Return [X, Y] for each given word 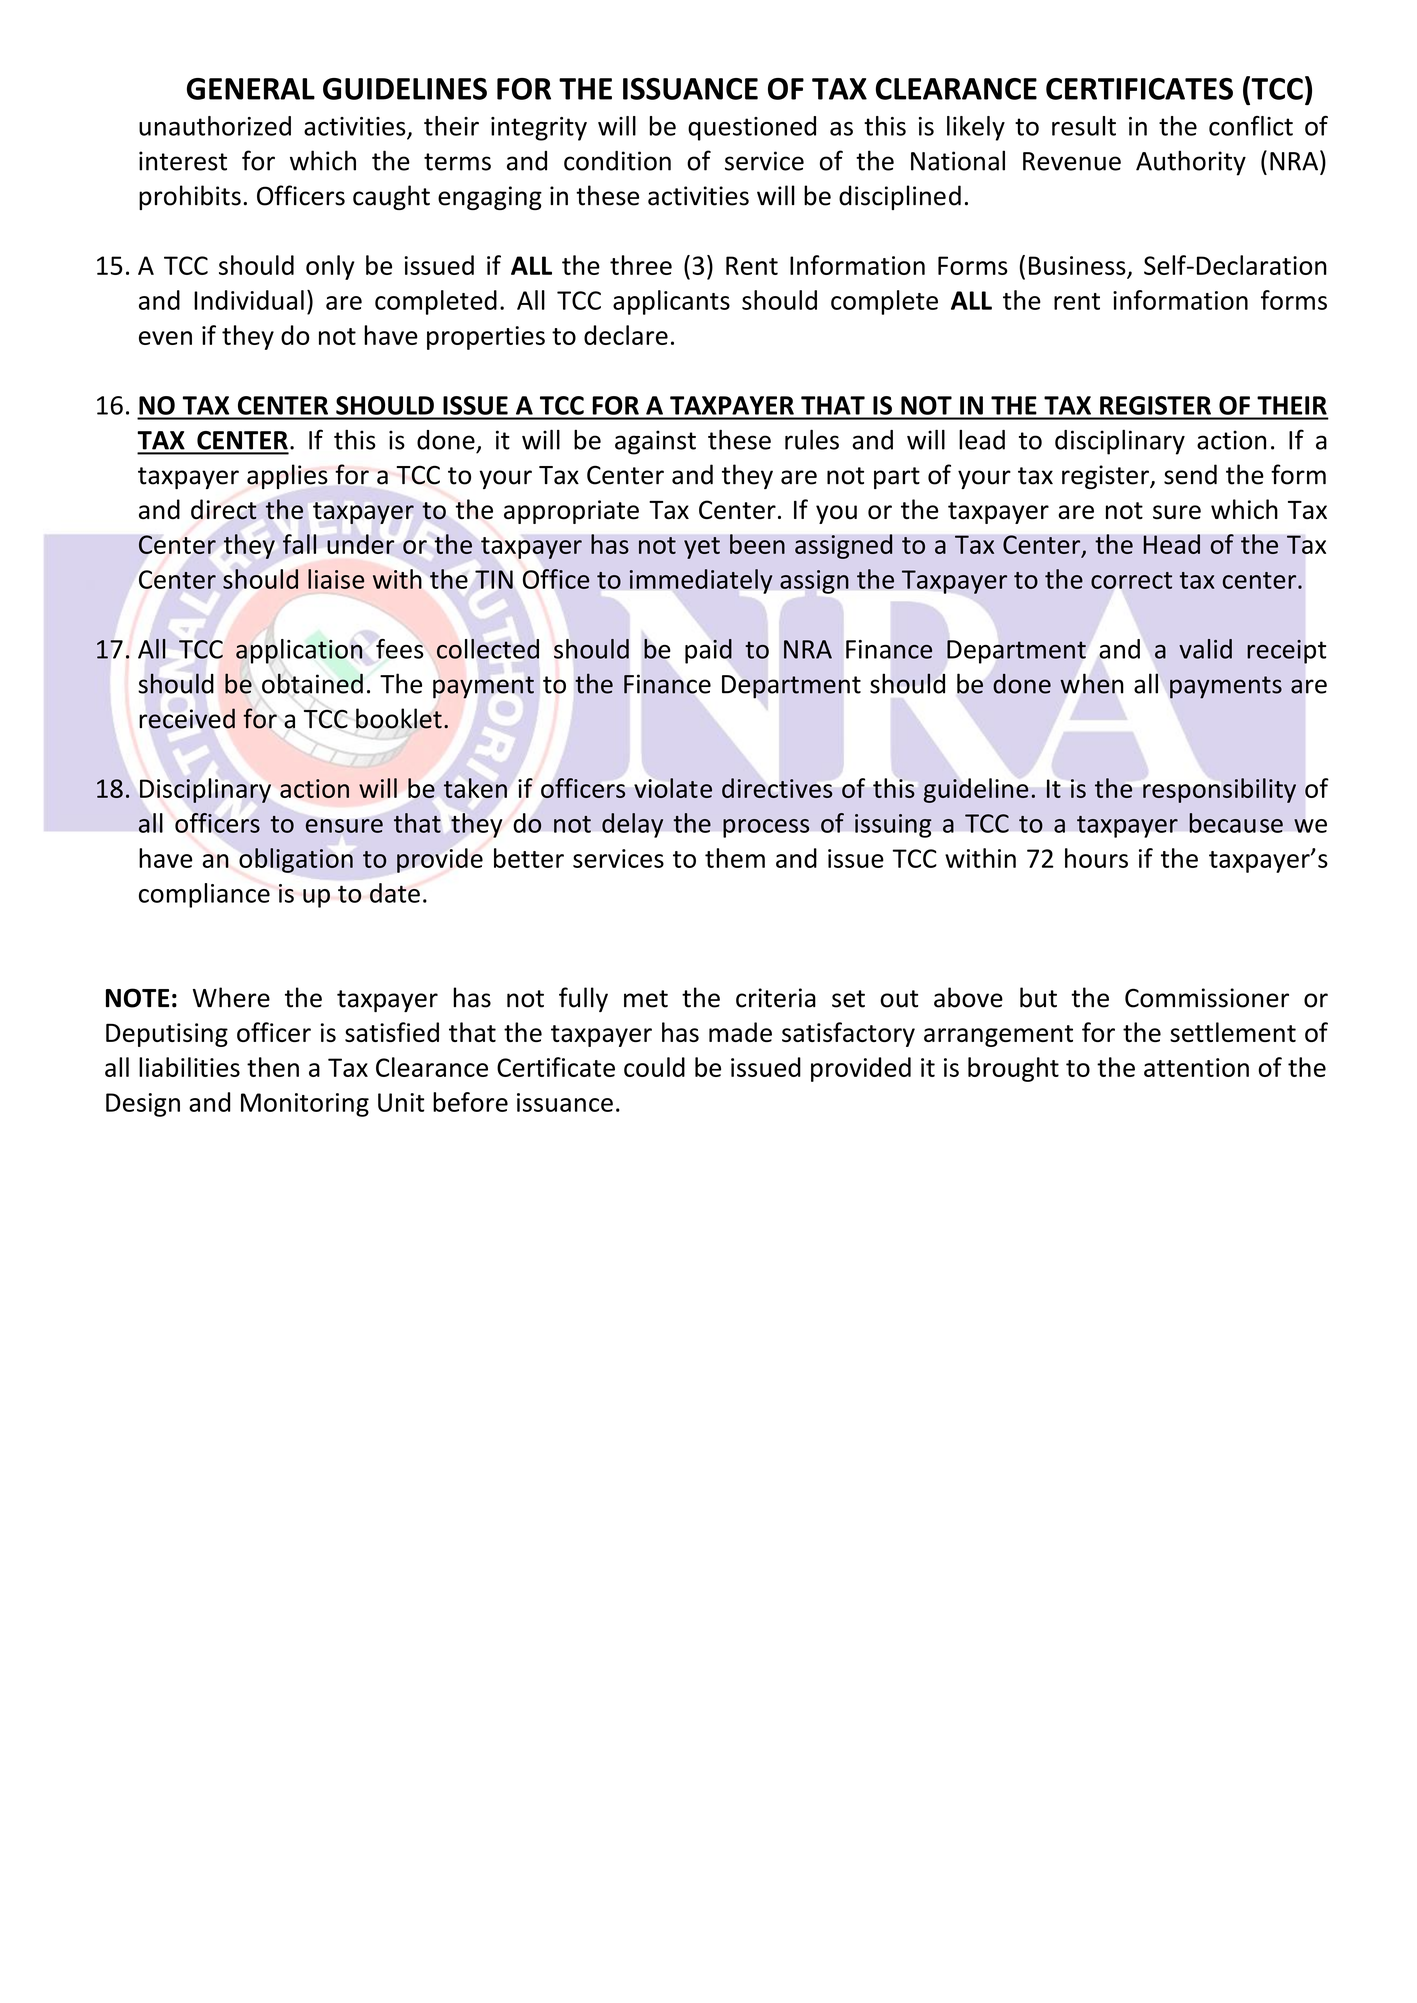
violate [673, 788]
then [273, 1067]
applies [287, 476]
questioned [752, 128]
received [187, 718]
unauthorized [215, 126]
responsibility [1219, 790]
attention [1196, 1067]
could [654, 1067]
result [1084, 126]
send [1190, 474]
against [655, 442]
